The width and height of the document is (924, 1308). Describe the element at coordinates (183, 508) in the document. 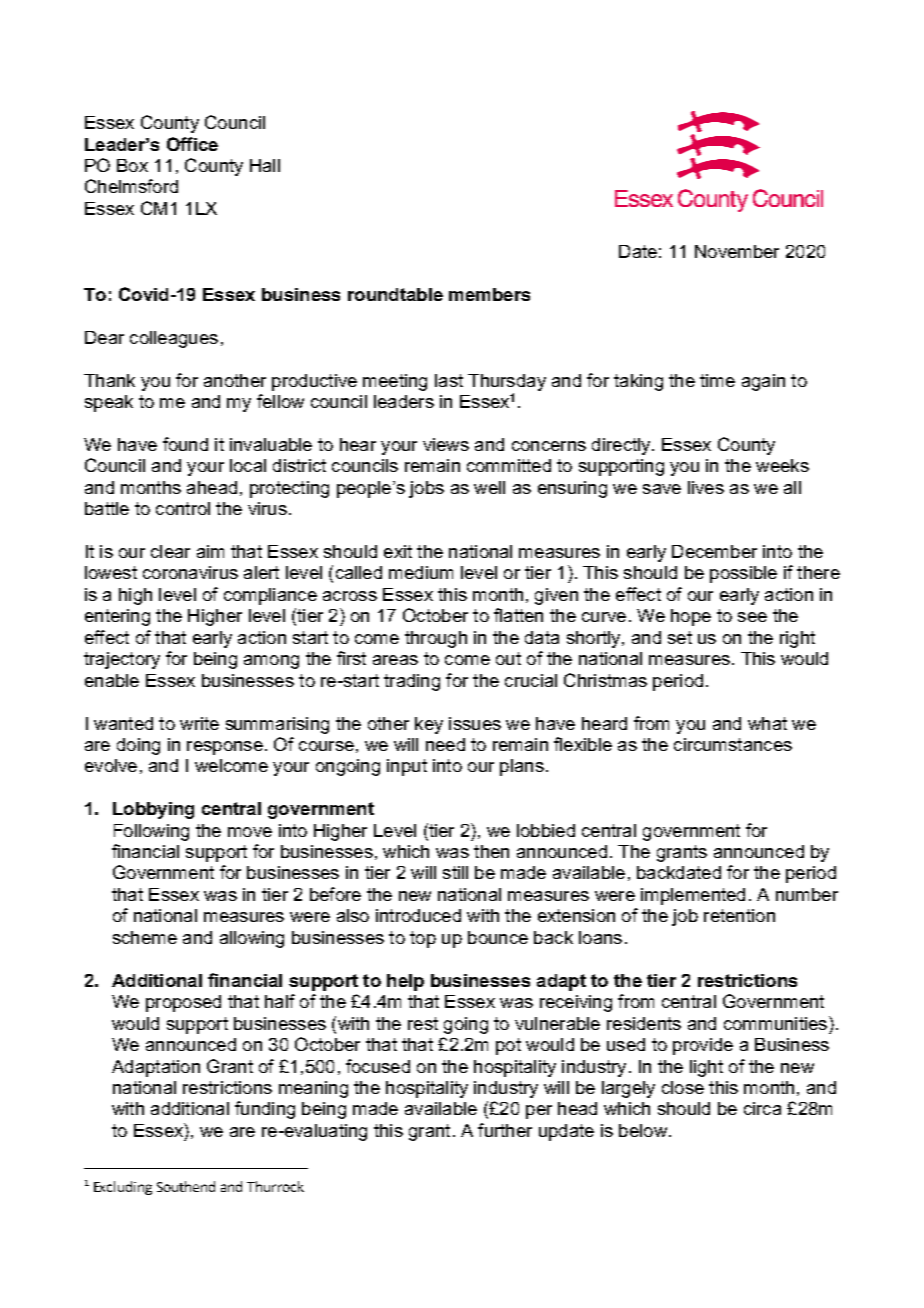

I see `control` at that location.
